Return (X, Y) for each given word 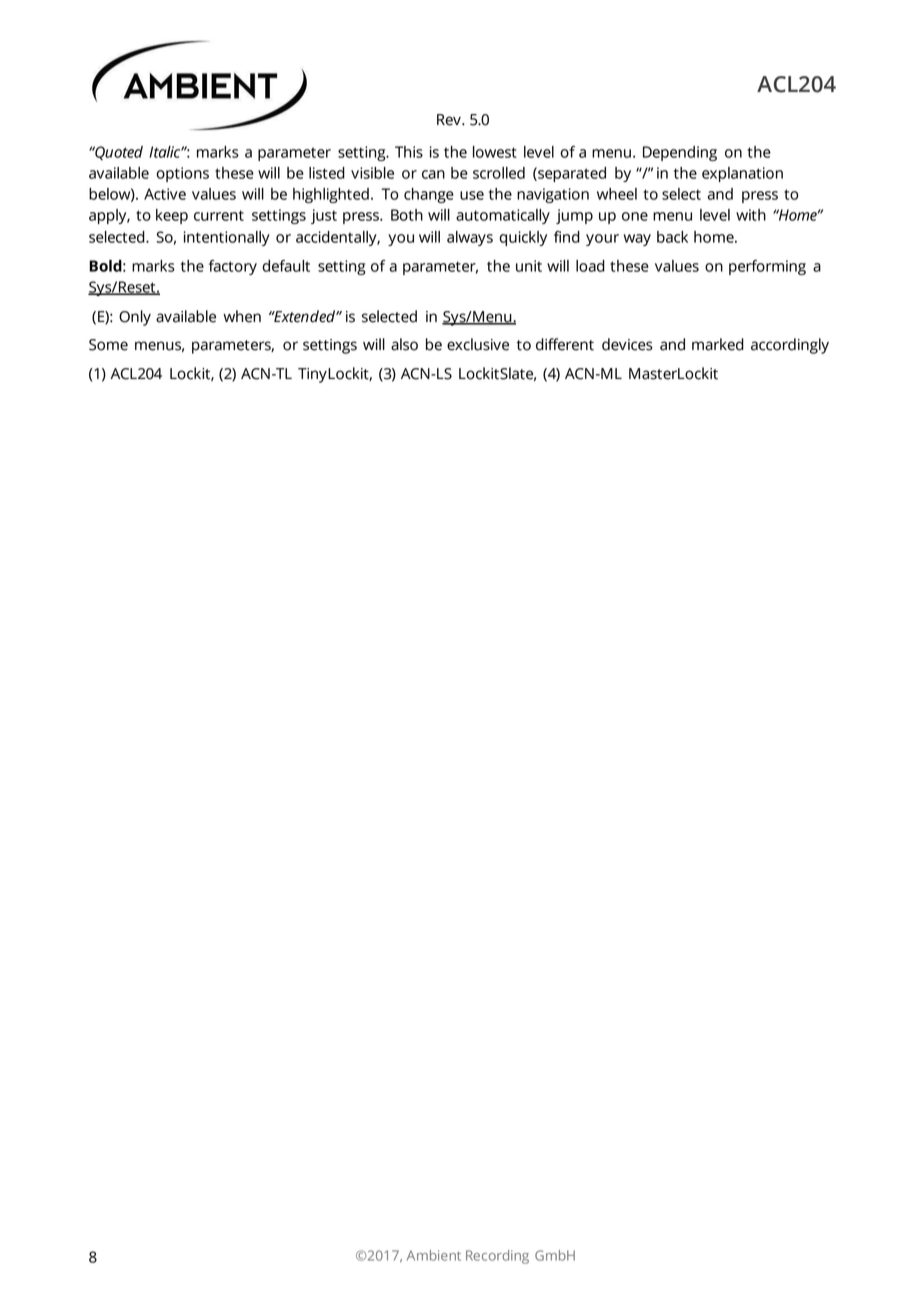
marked (718, 344)
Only (135, 318)
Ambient (434, 1255)
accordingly (790, 346)
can (433, 174)
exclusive (478, 344)
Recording (497, 1257)
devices (627, 344)
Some (108, 345)
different (565, 344)
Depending (680, 153)
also (404, 344)
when (242, 316)
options (182, 174)
